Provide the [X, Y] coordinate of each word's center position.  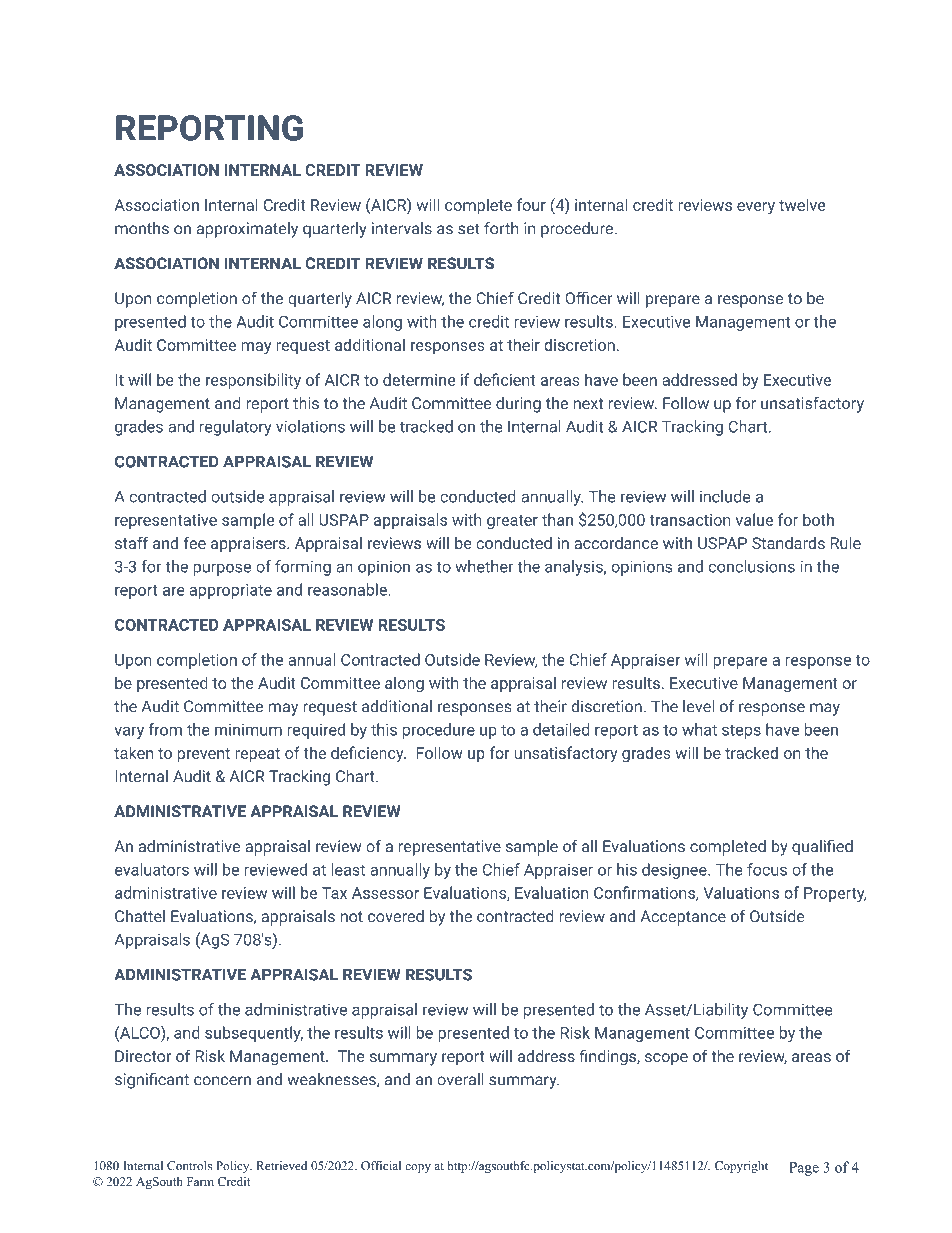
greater [512, 522]
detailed [561, 729]
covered [396, 916]
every [756, 208]
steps [741, 732]
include [725, 496]
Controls [189, 1166]
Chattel [140, 916]
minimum [248, 730]
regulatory [236, 428]
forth [501, 228]
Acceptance [683, 918]
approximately [247, 230]
